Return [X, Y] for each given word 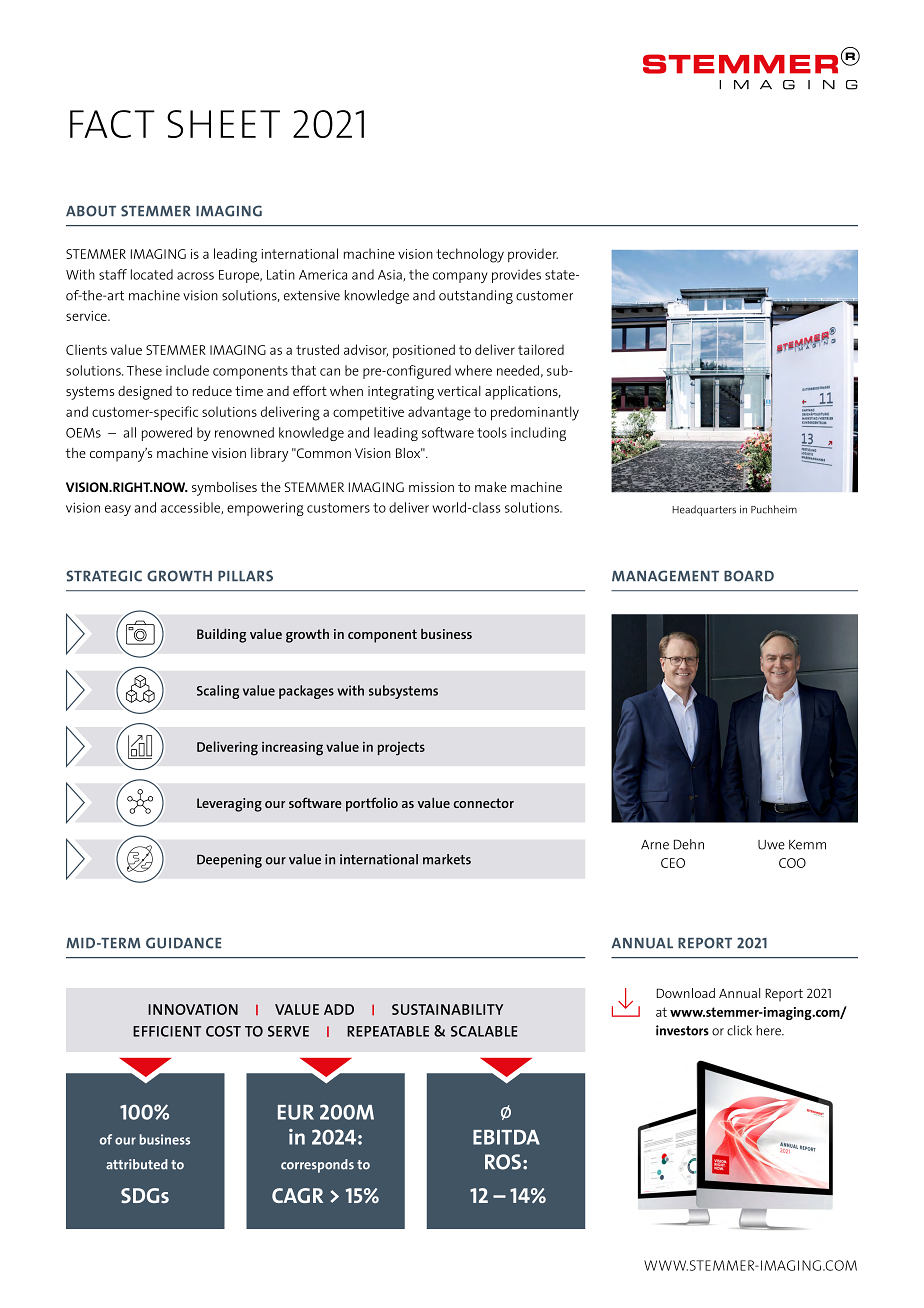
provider [533, 255]
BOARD [749, 576]
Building [221, 636]
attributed [137, 1164]
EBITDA [506, 1137]
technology [470, 255]
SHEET [223, 124]
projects [401, 749]
